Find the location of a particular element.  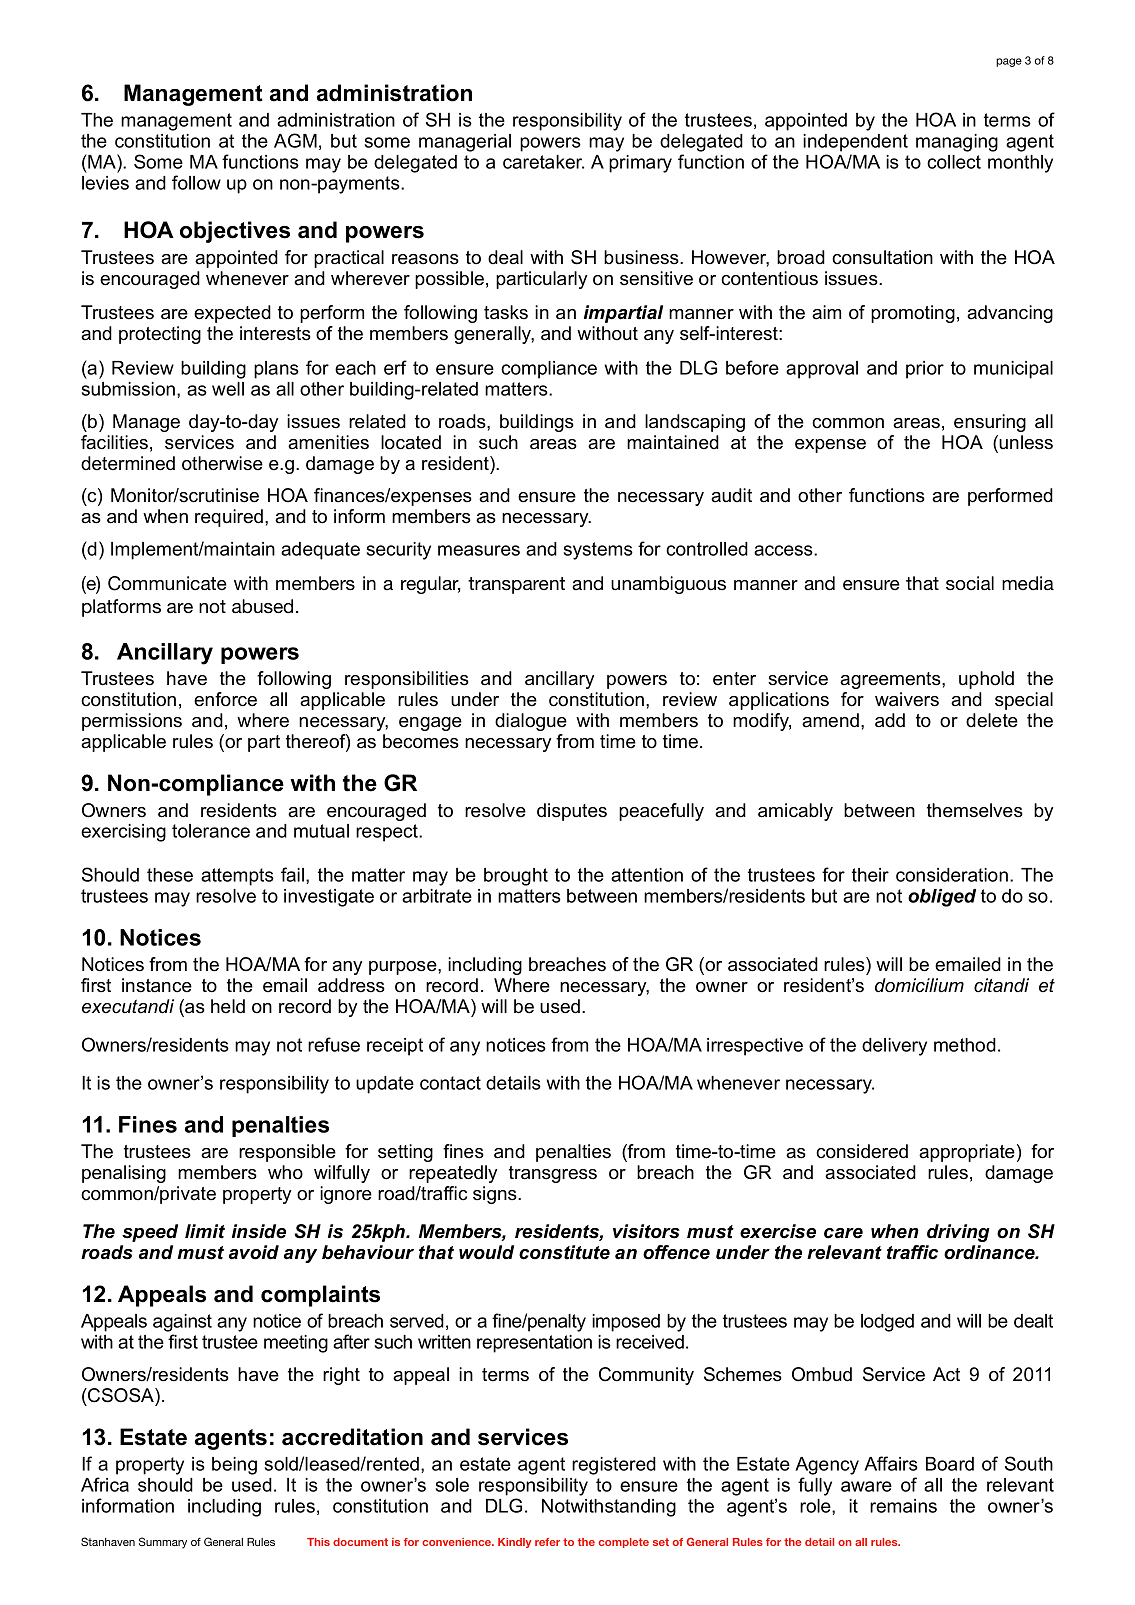

systems is located at coordinates (598, 551).
